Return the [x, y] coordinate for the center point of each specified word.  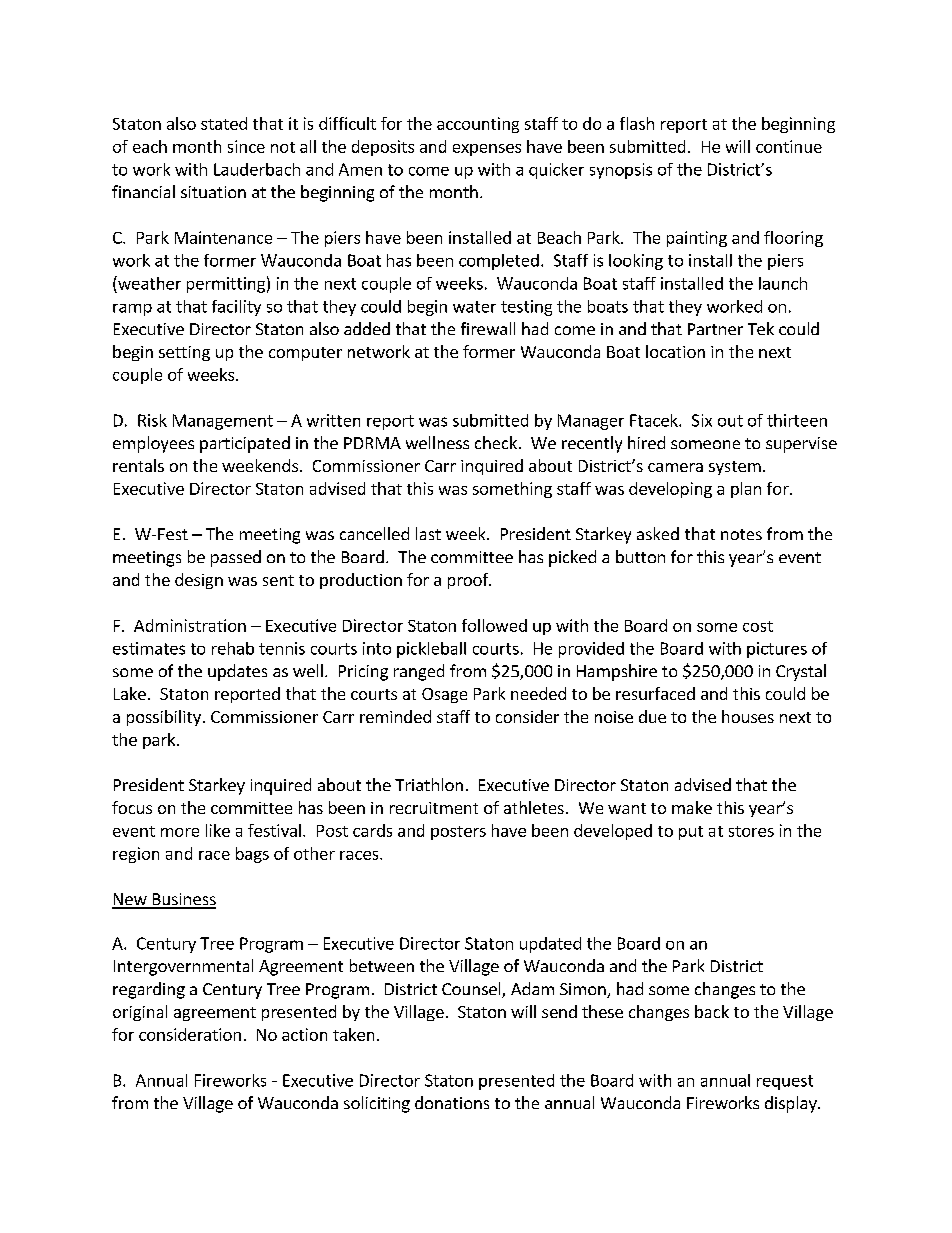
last [428, 533]
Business [183, 900]
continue [789, 146]
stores [751, 831]
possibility [164, 718]
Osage [444, 695]
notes [741, 534]
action [304, 1034]
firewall [488, 328]
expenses [487, 150]
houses [748, 716]
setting [184, 353]
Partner [715, 329]
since [246, 146]
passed [236, 558]
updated [550, 945]
